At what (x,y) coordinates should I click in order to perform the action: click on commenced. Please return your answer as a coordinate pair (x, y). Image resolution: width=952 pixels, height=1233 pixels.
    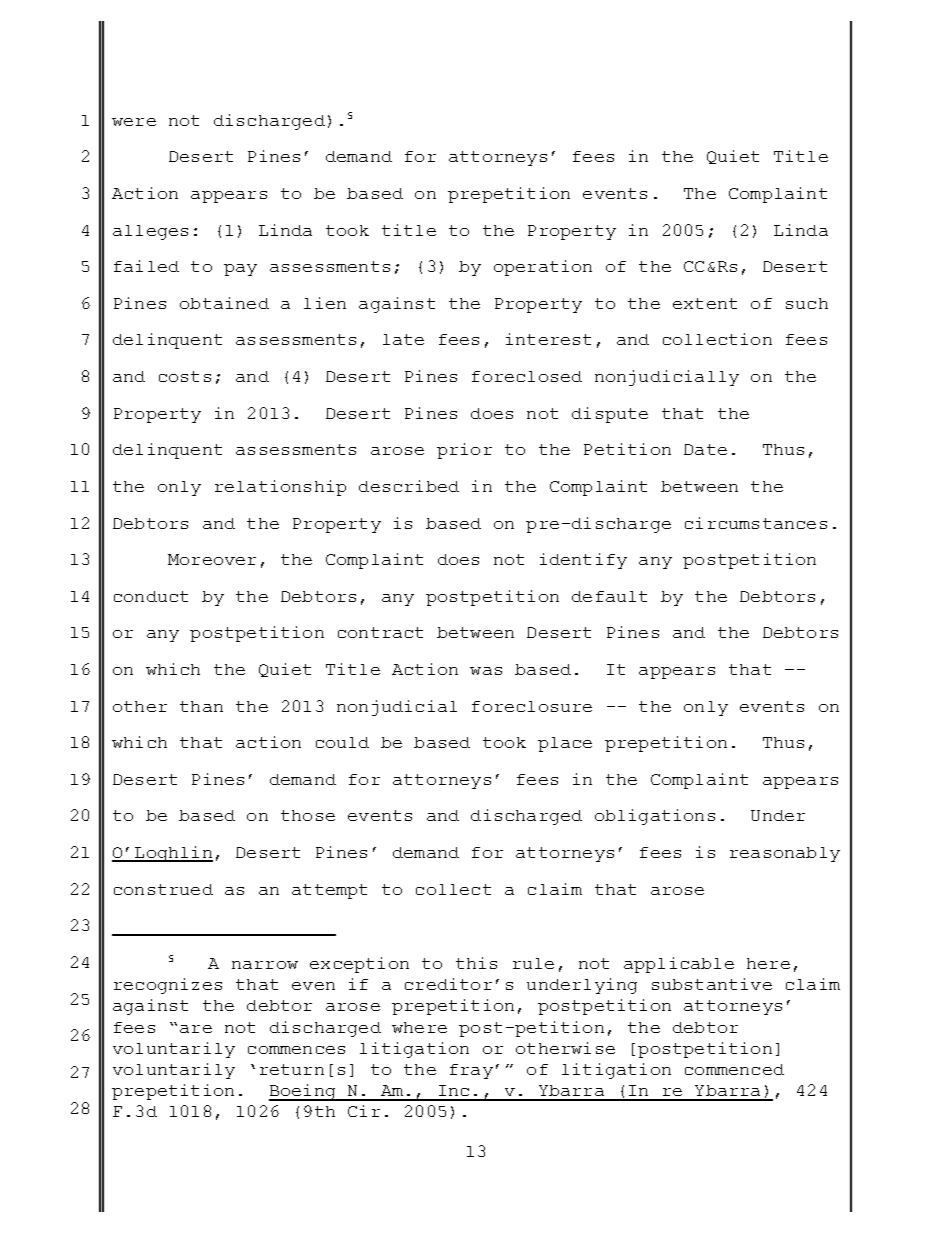
    Looking at the image, I should click on (734, 1069).
